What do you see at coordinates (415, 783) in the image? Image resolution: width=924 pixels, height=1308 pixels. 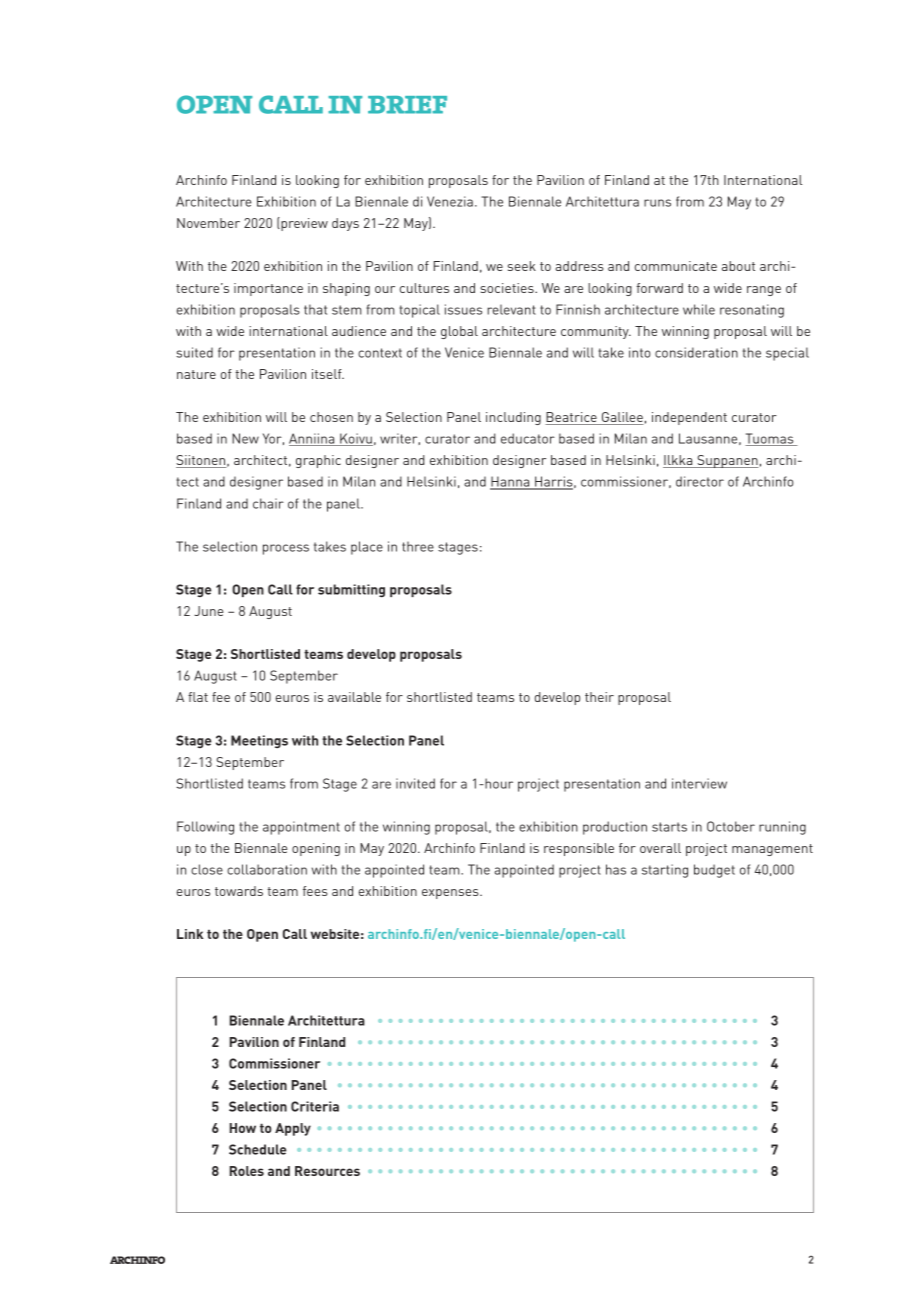 I see `invited` at bounding box center [415, 783].
